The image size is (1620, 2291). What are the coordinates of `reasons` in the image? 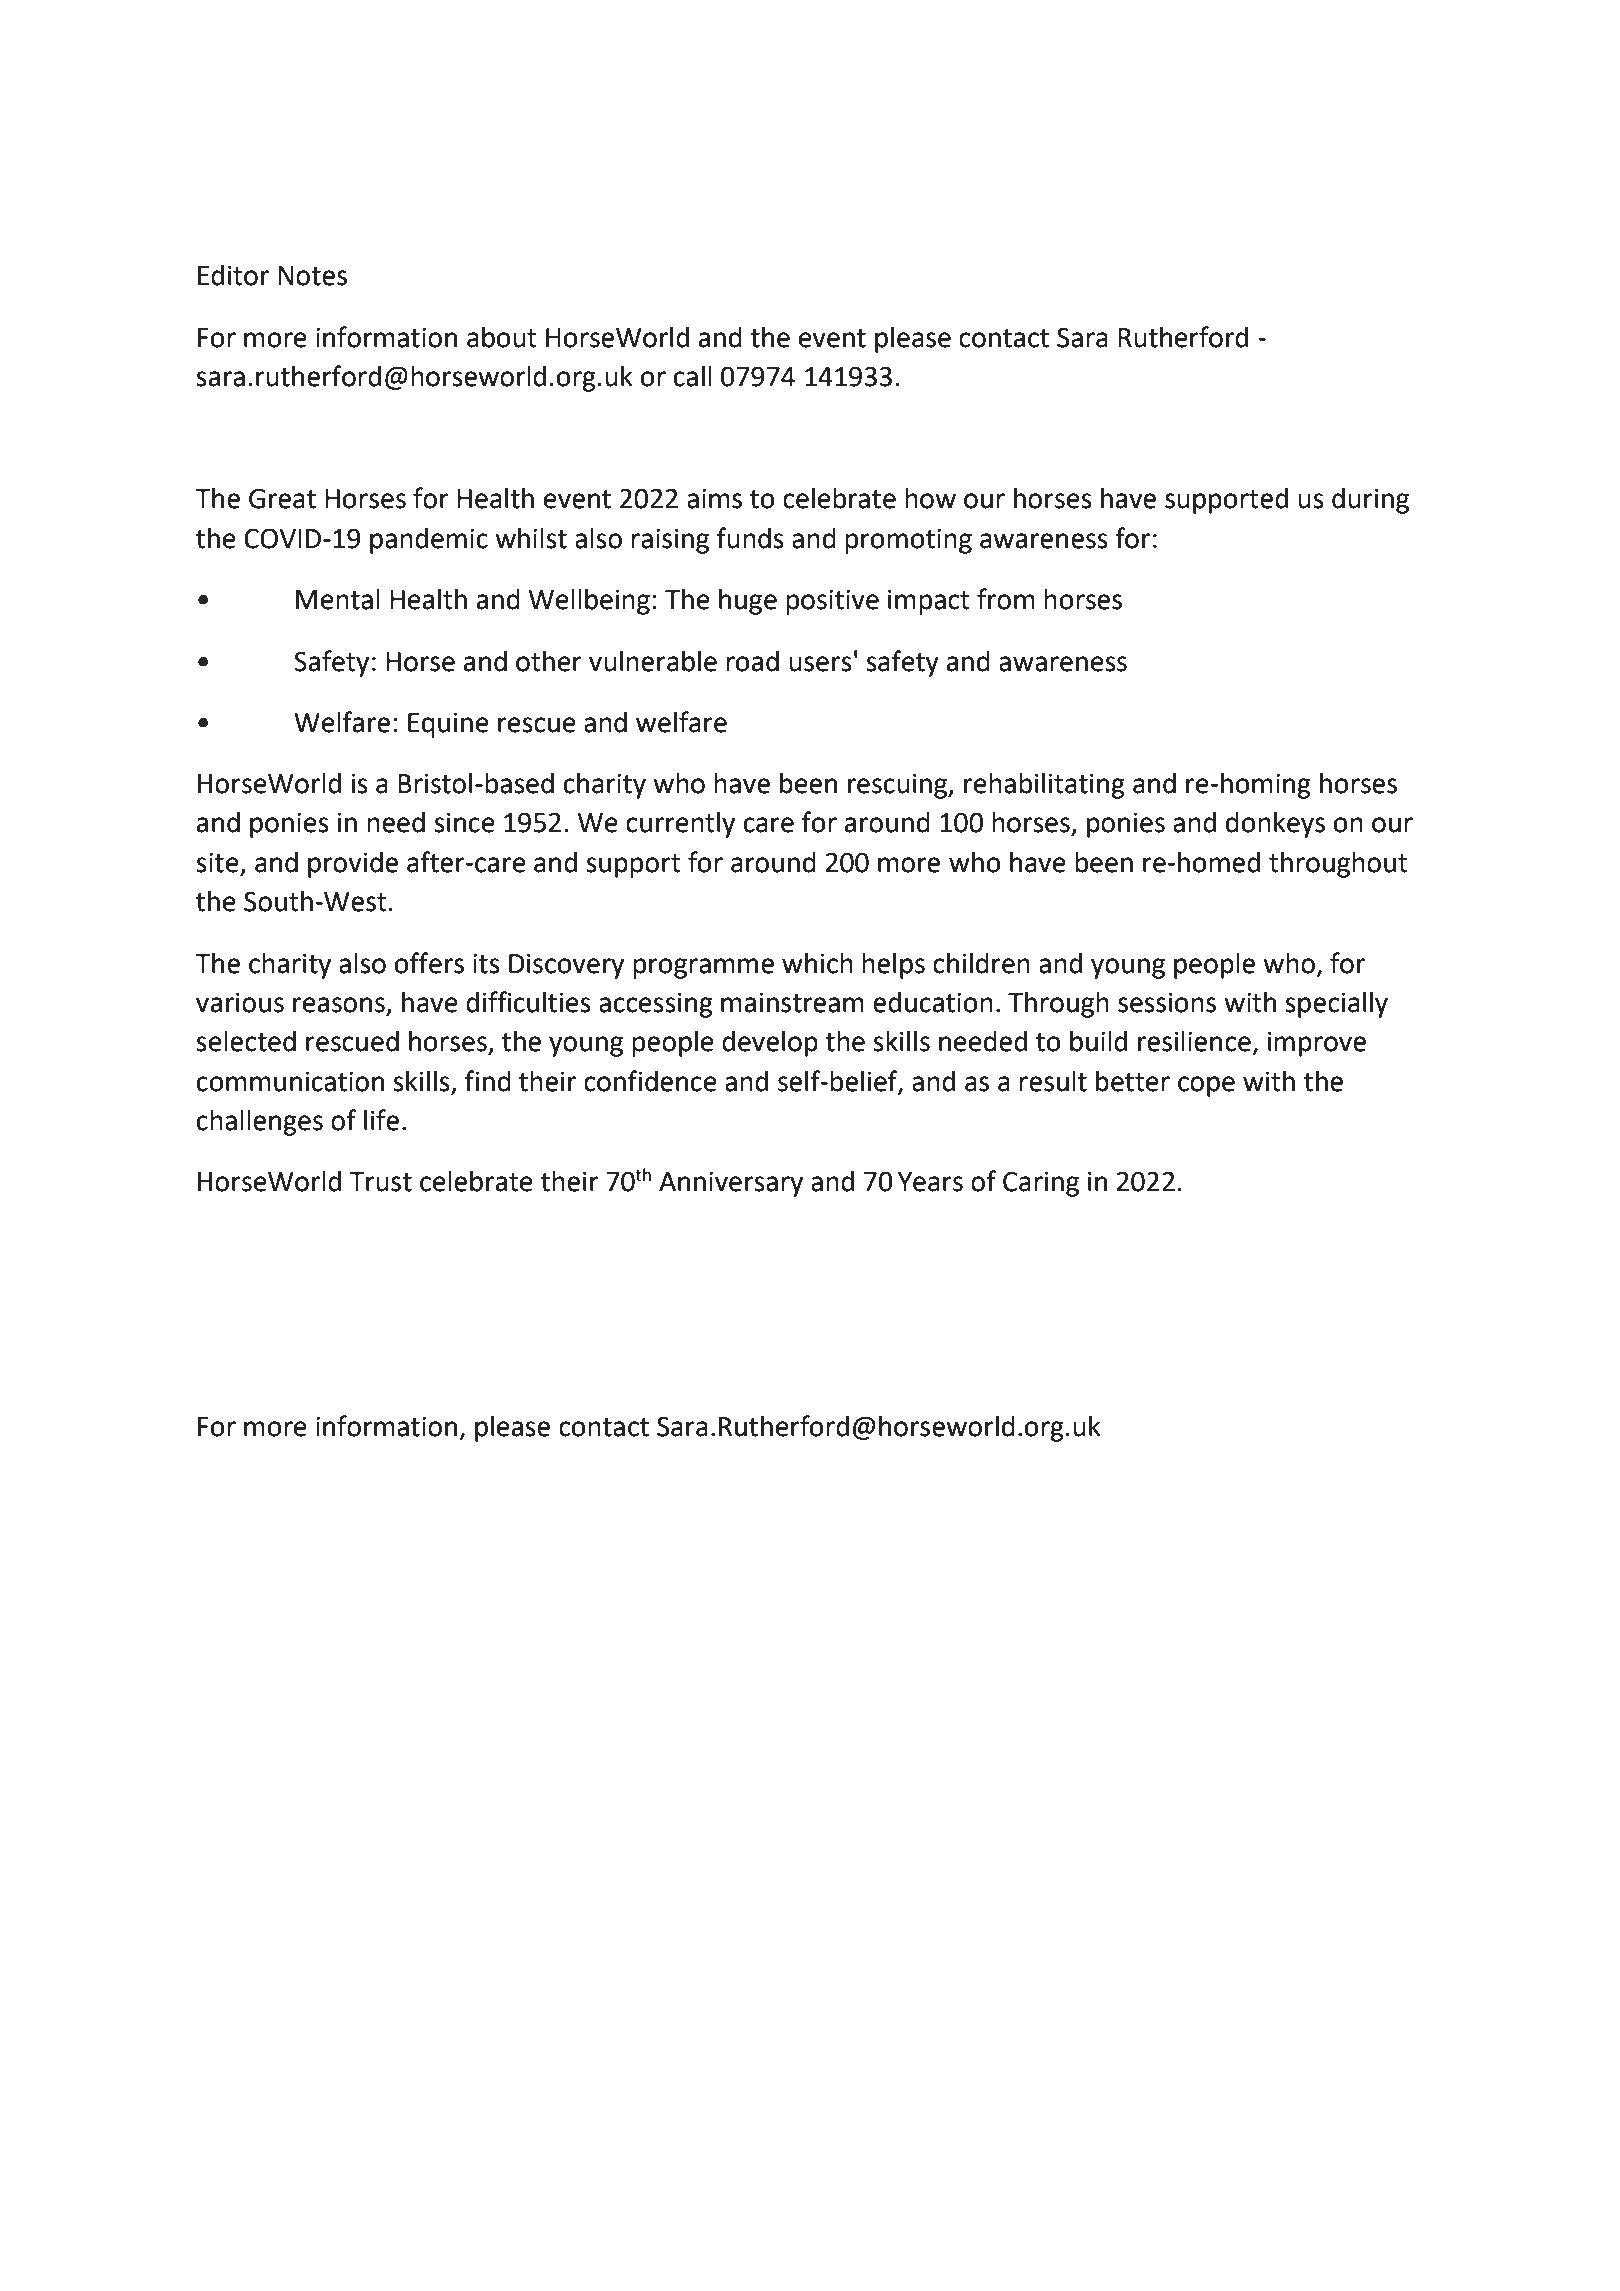 It's located at (339, 1005).
